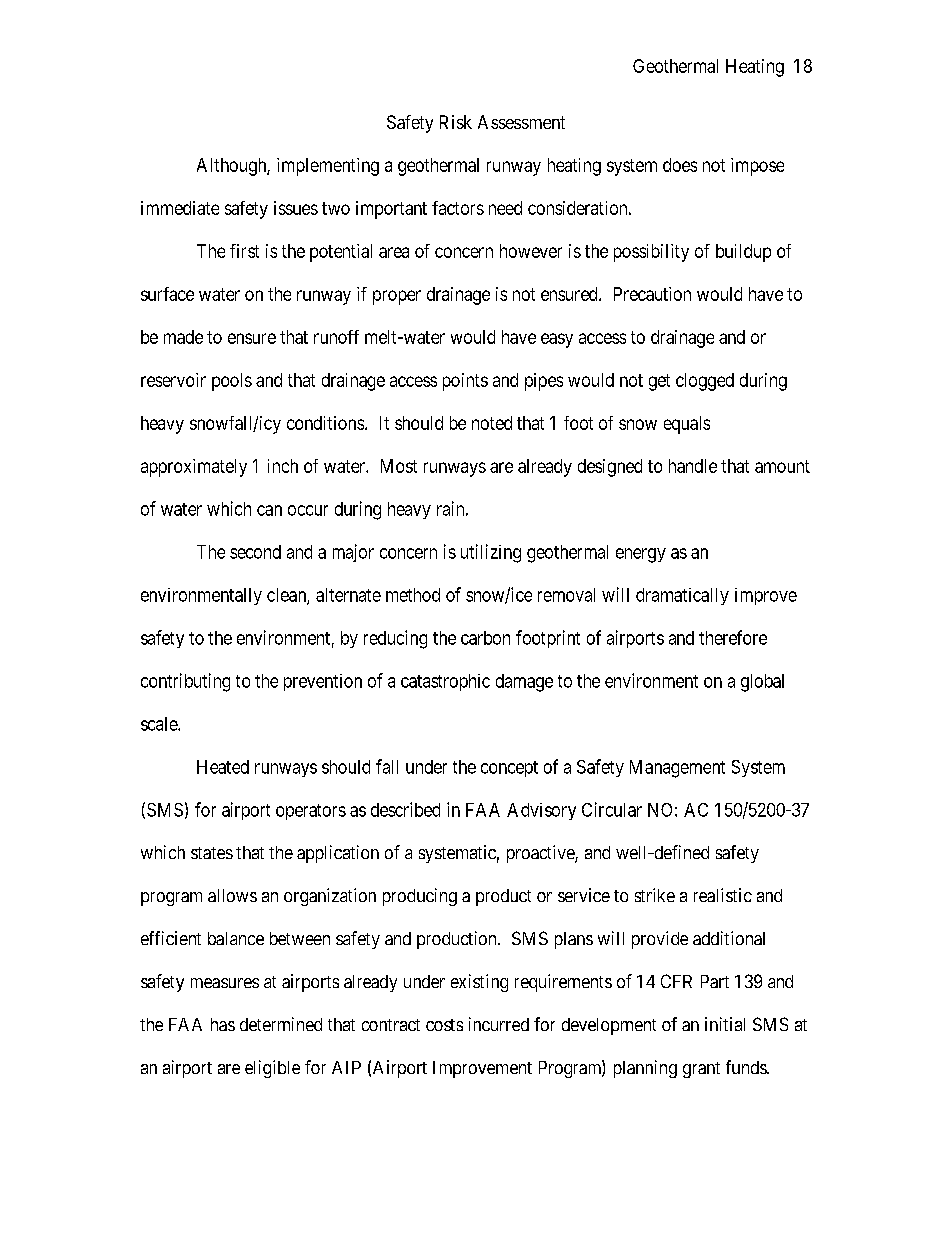 Image resolution: width=952 pixels, height=1233 pixels. Describe the element at coordinates (677, 769) in the screenshot. I see `Management` at that location.
